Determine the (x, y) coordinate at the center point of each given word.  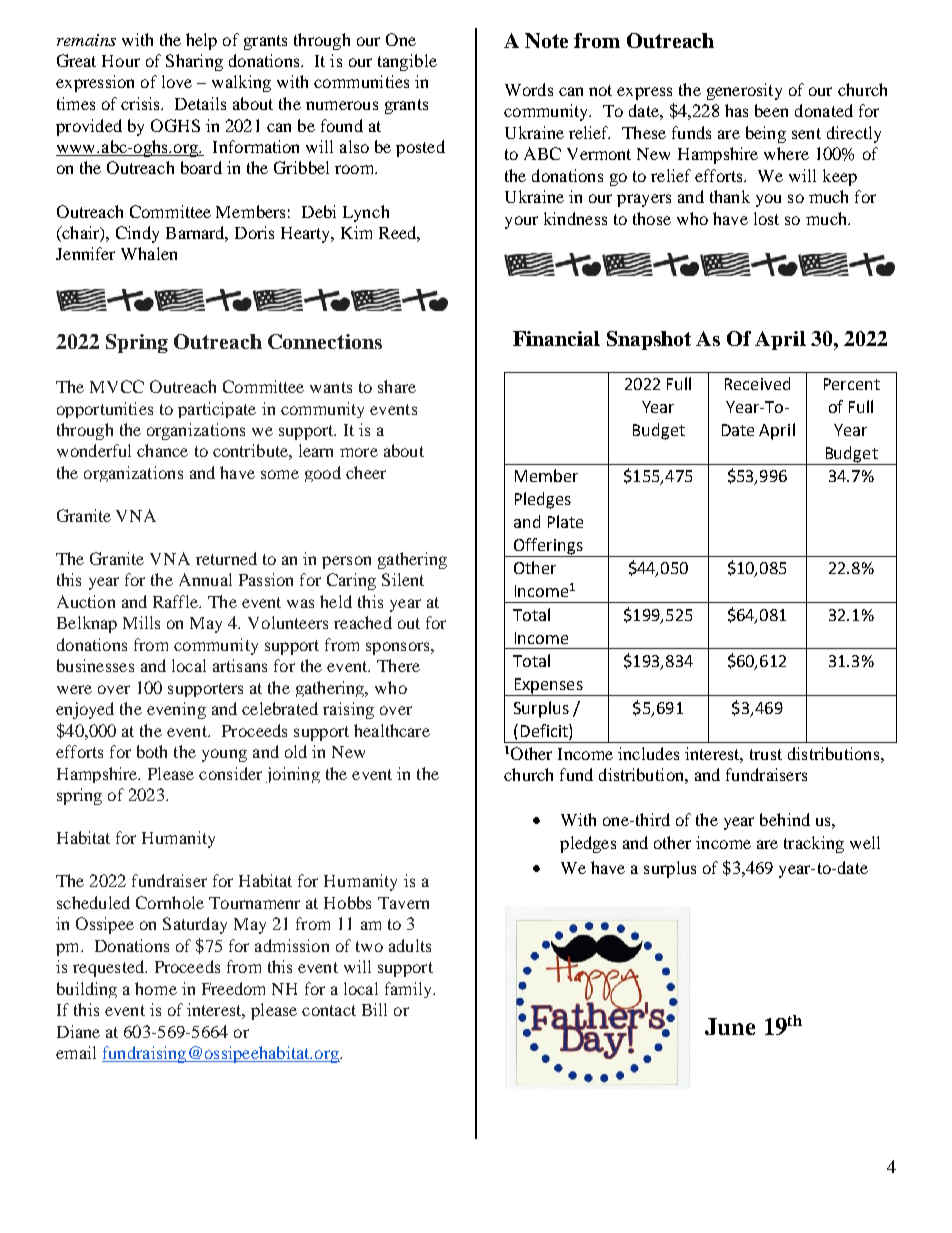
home (156, 988)
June (730, 1026)
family (409, 990)
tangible (407, 62)
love (177, 81)
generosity (744, 91)
